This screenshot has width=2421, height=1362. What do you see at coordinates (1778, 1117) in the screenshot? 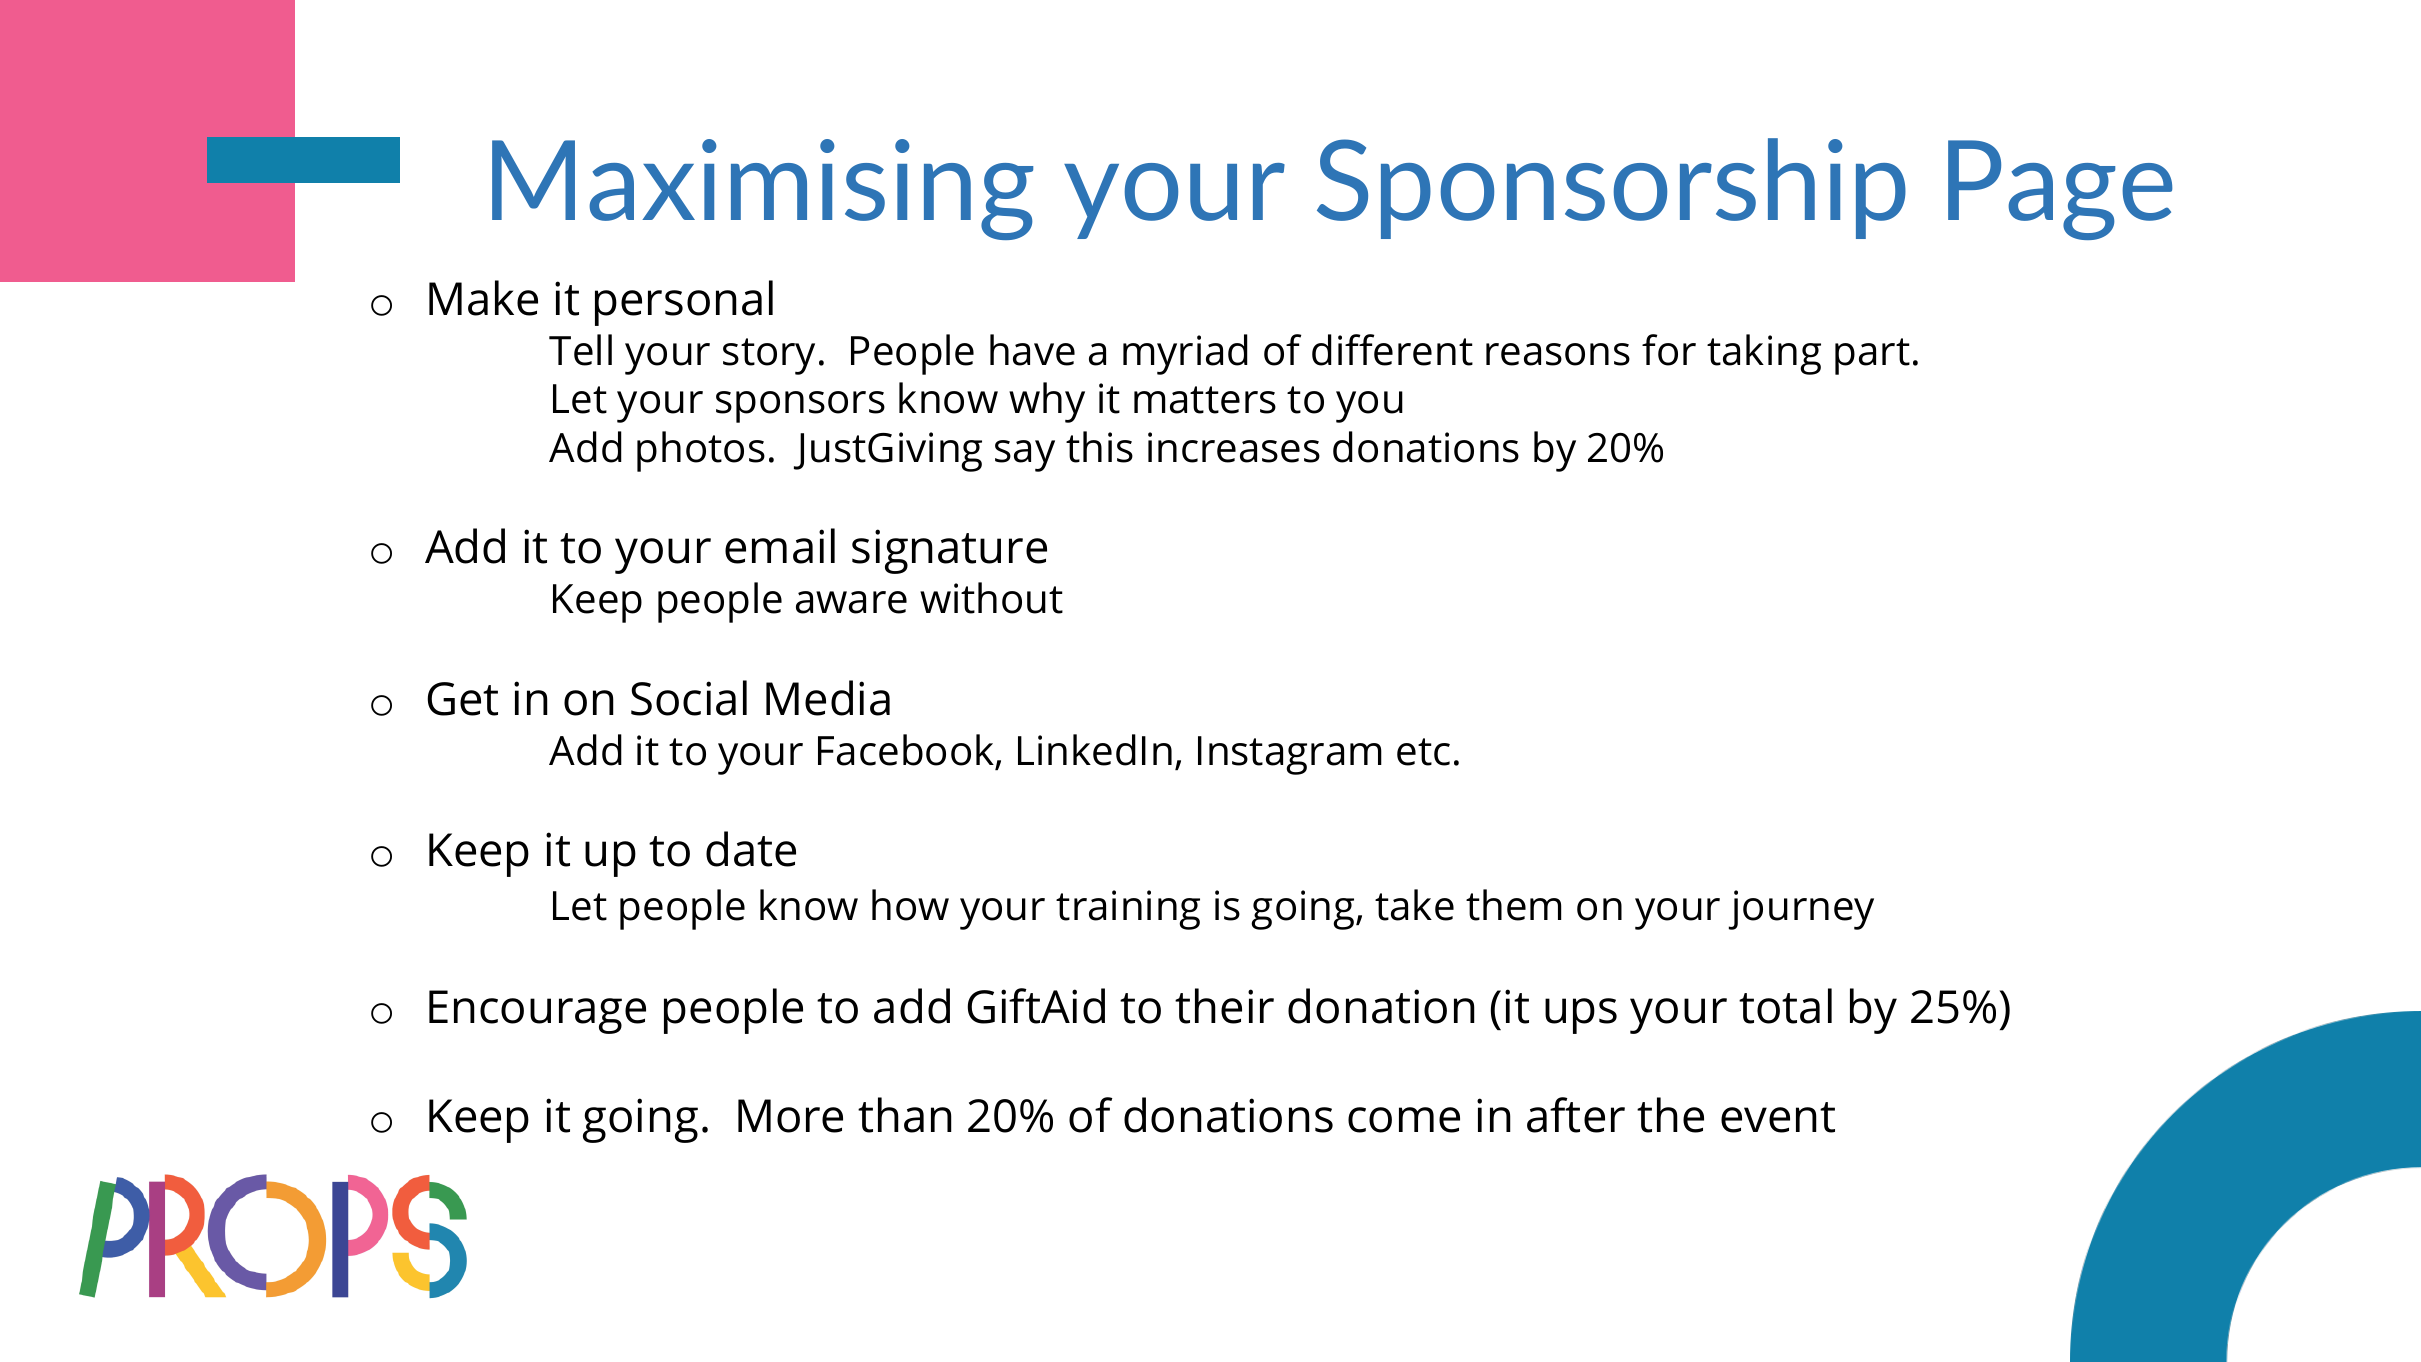
I see `event` at bounding box center [1778, 1117].
